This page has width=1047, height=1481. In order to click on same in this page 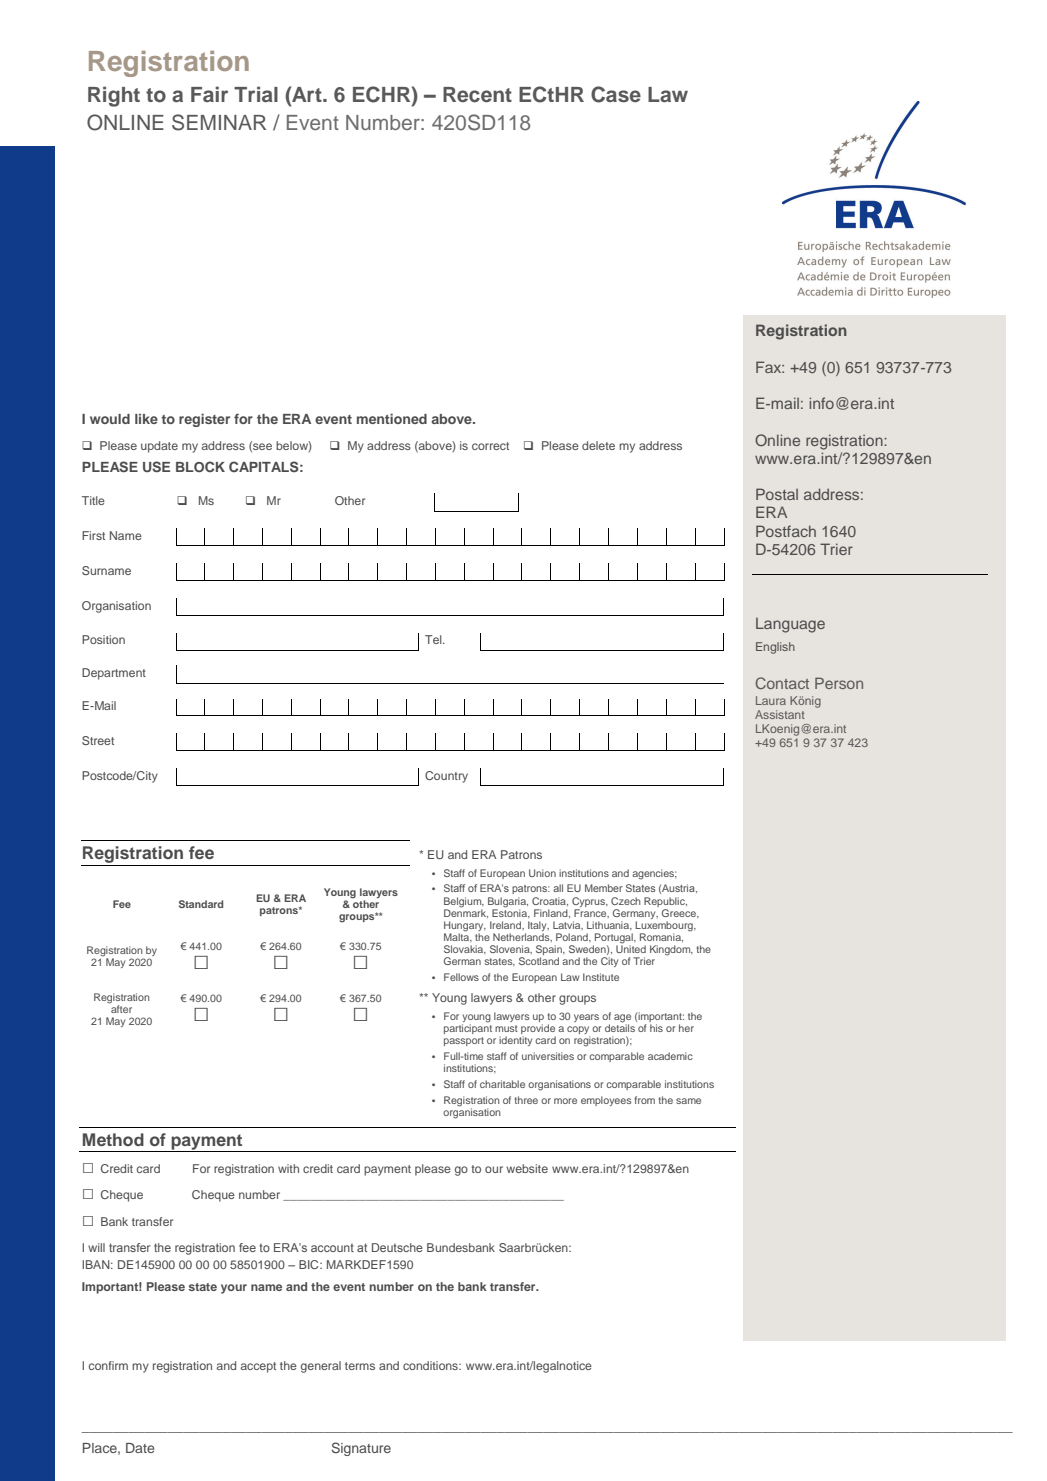, I will do `click(688, 1101)`.
